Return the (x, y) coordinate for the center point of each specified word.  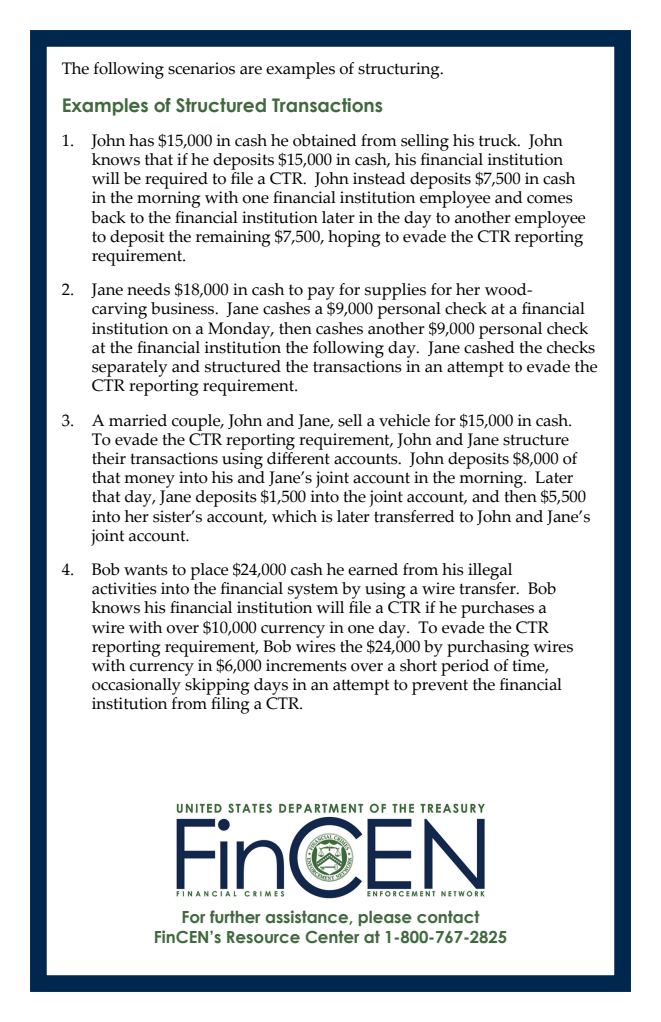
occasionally (136, 686)
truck (499, 140)
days (271, 686)
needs (148, 289)
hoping (354, 238)
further (235, 917)
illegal (490, 571)
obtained (325, 140)
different (298, 457)
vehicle (404, 420)
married (138, 420)
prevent (440, 687)
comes (550, 199)
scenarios (201, 68)
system (313, 591)
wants (146, 570)
